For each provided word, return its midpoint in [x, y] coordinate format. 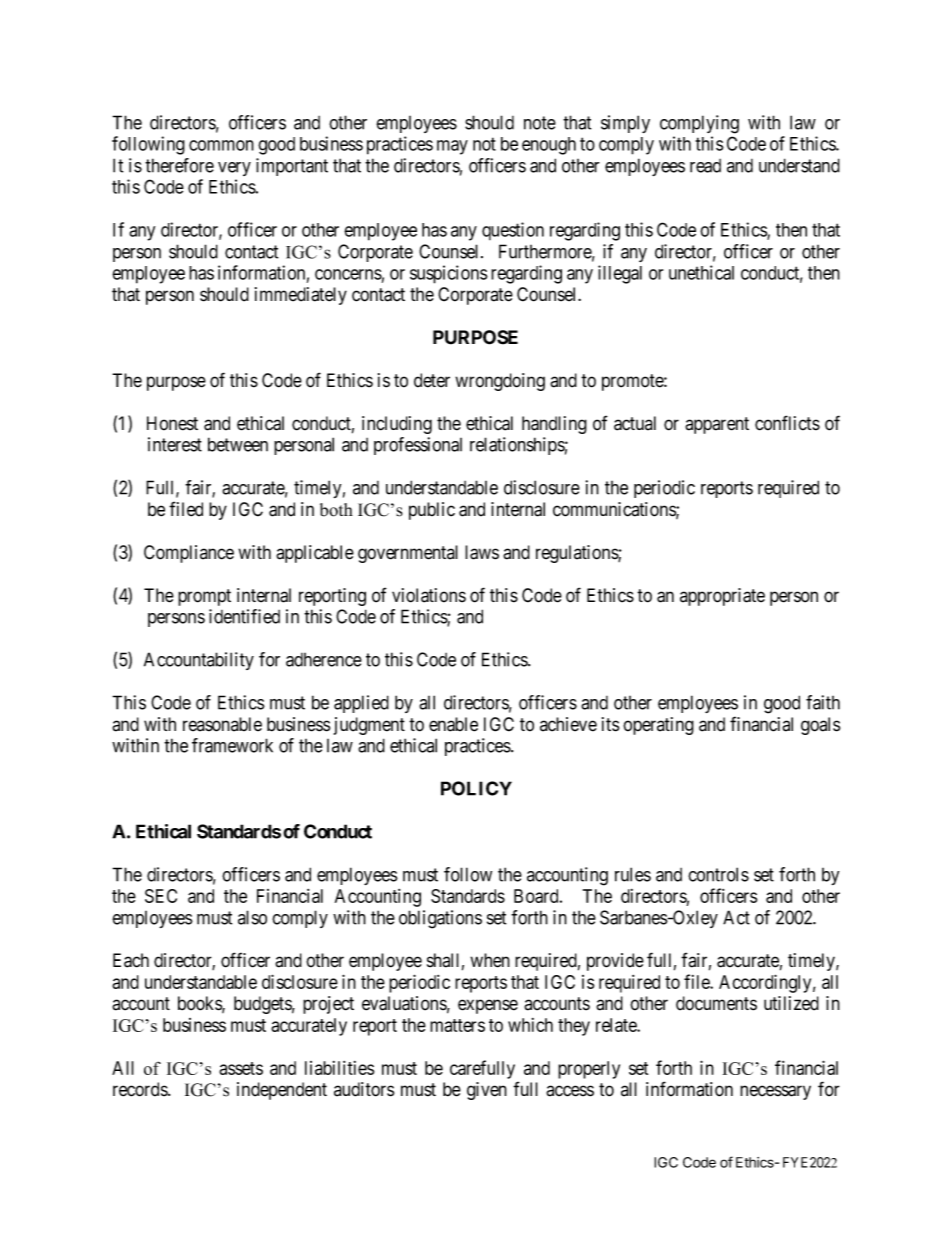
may [452, 147]
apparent [717, 425]
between [238, 444]
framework [232, 745]
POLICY [476, 788]
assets [241, 1068]
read [705, 166]
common [221, 145]
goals [820, 726]
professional [418, 446]
